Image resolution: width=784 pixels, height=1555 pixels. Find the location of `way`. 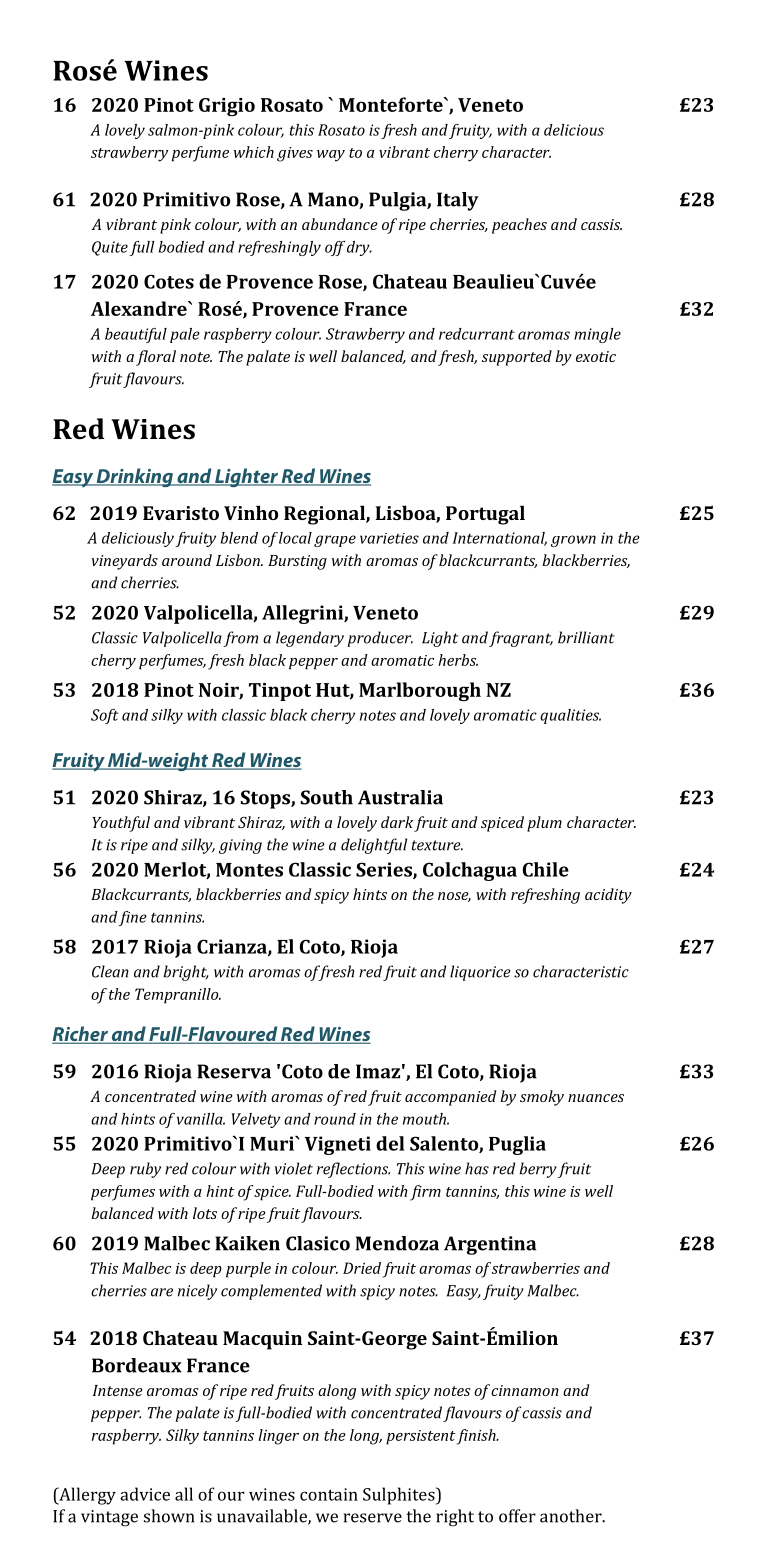

way is located at coordinates (331, 156).
